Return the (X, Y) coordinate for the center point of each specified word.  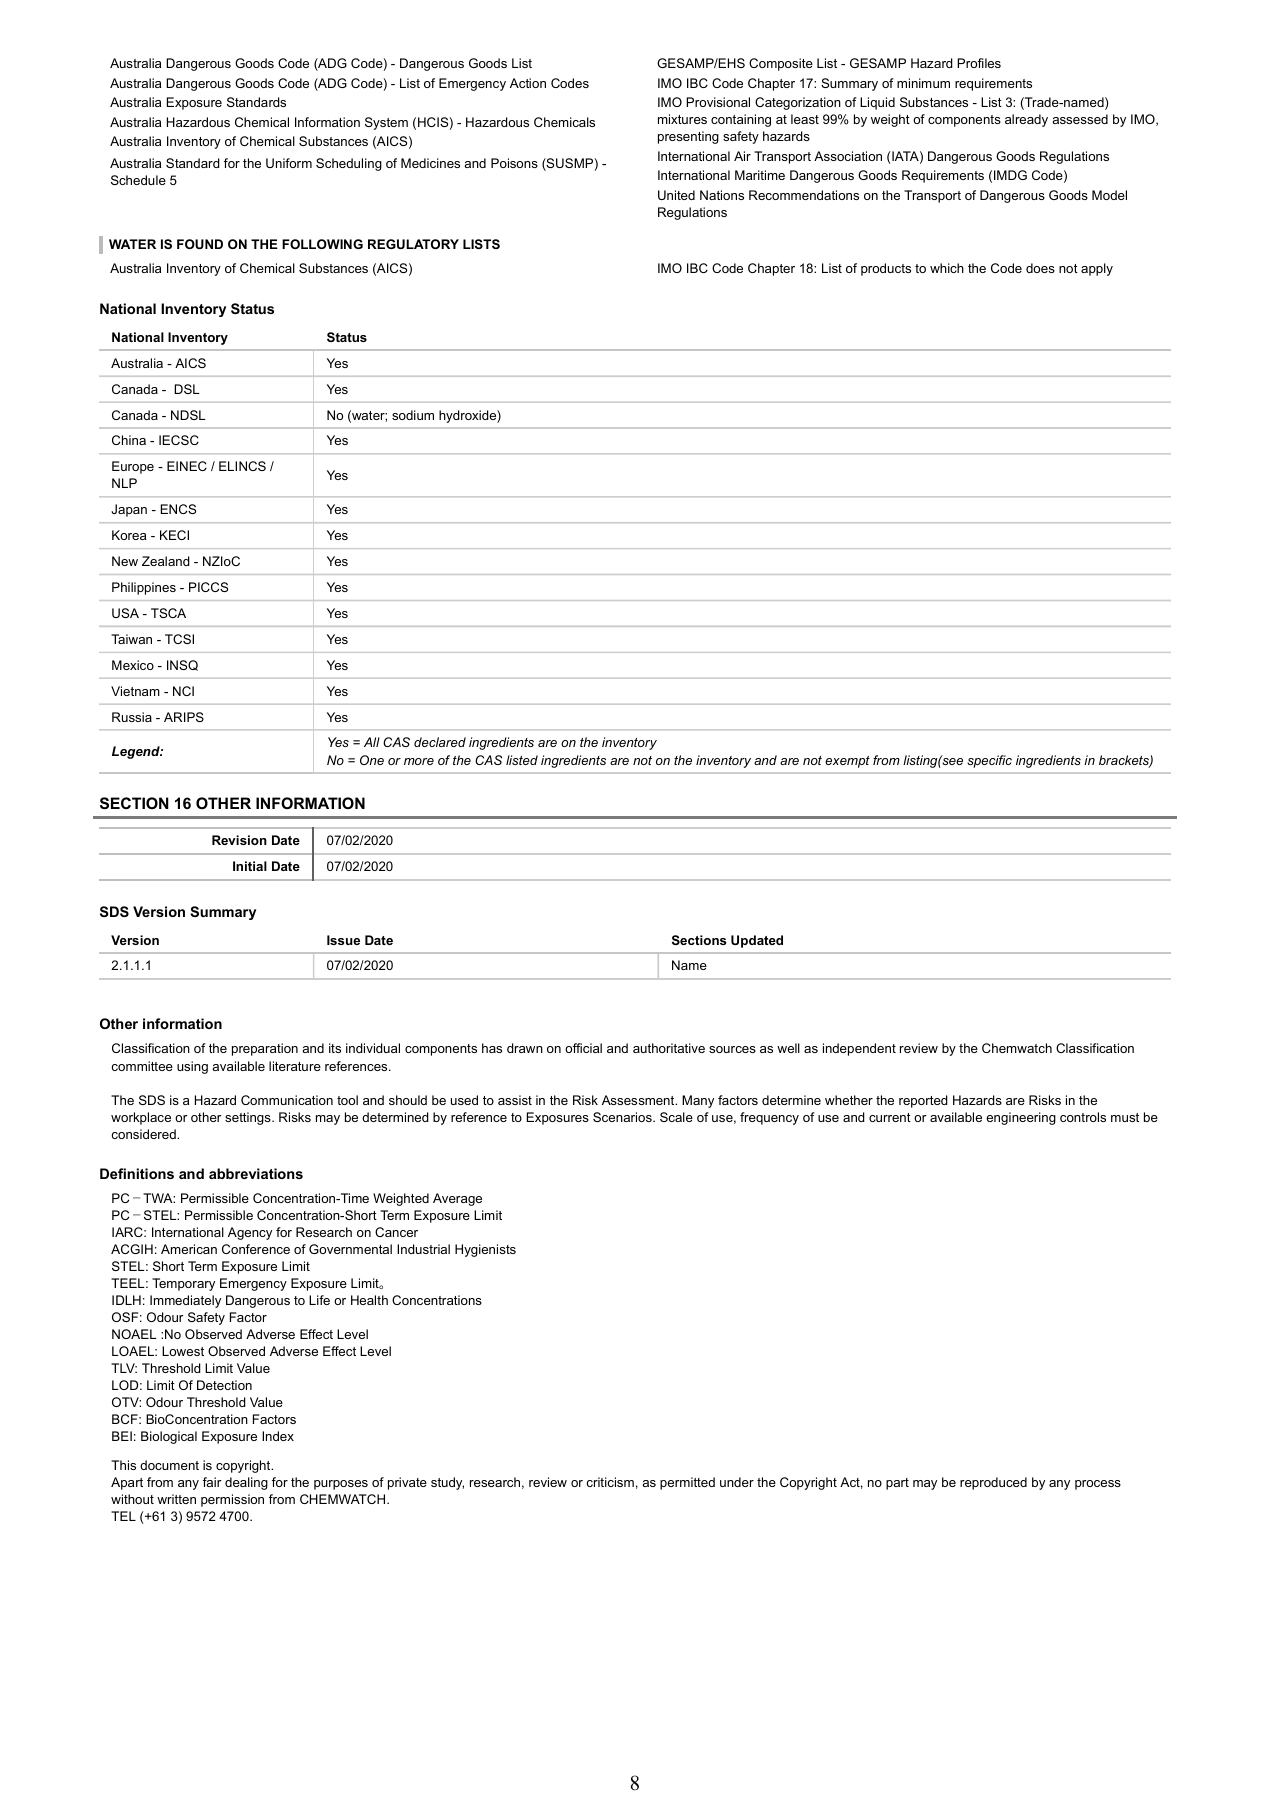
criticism (610, 1482)
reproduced (993, 1483)
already (1026, 120)
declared (440, 742)
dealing (246, 1483)
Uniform (289, 163)
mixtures (682, 119)
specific (989, 761)
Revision (239, 840)
